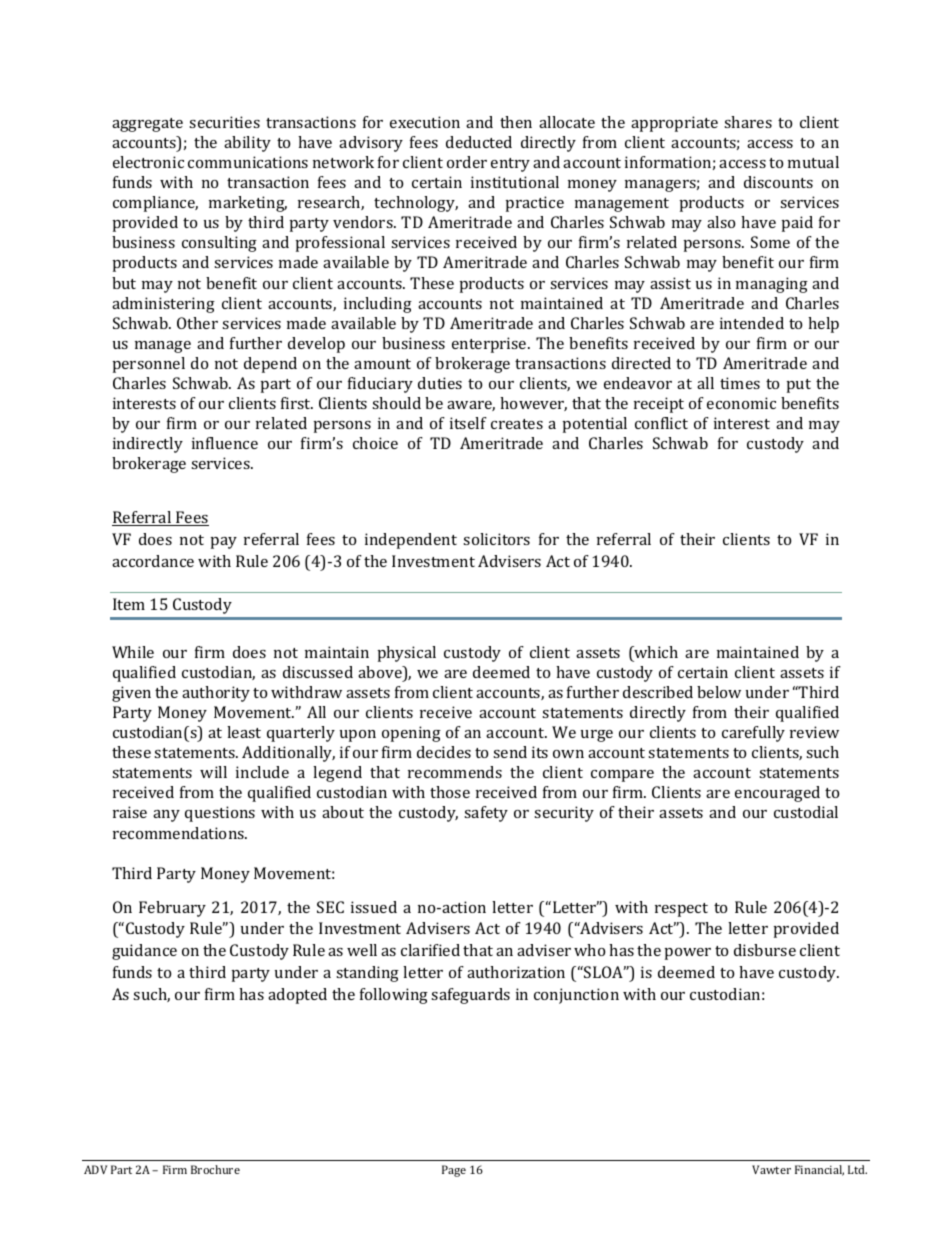 The image size is (952, 1233). What do you see at coordinates (297, 996) in the page?
I see `adopted` at bounding box center [297, 996].
